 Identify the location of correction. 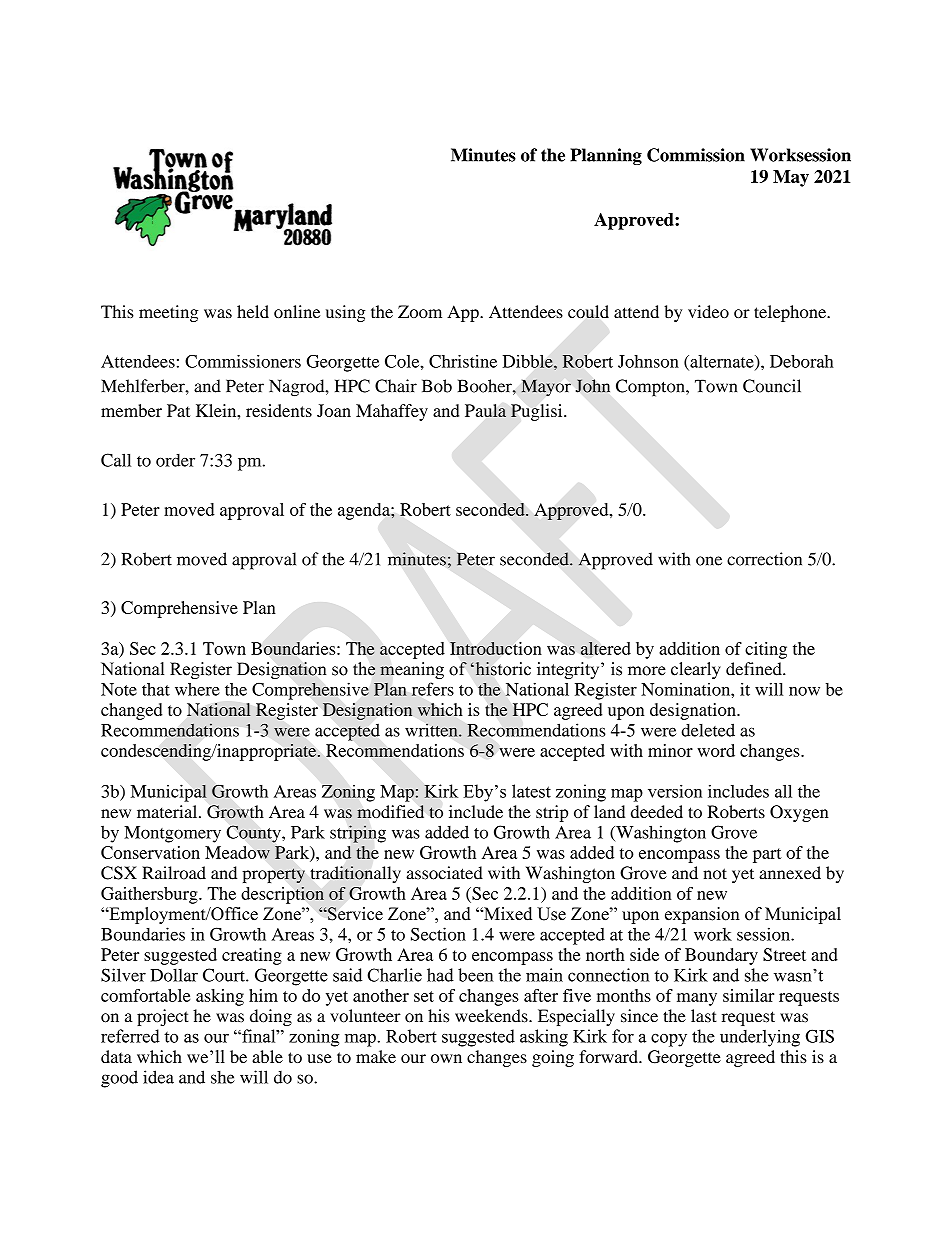
(764, 559).
